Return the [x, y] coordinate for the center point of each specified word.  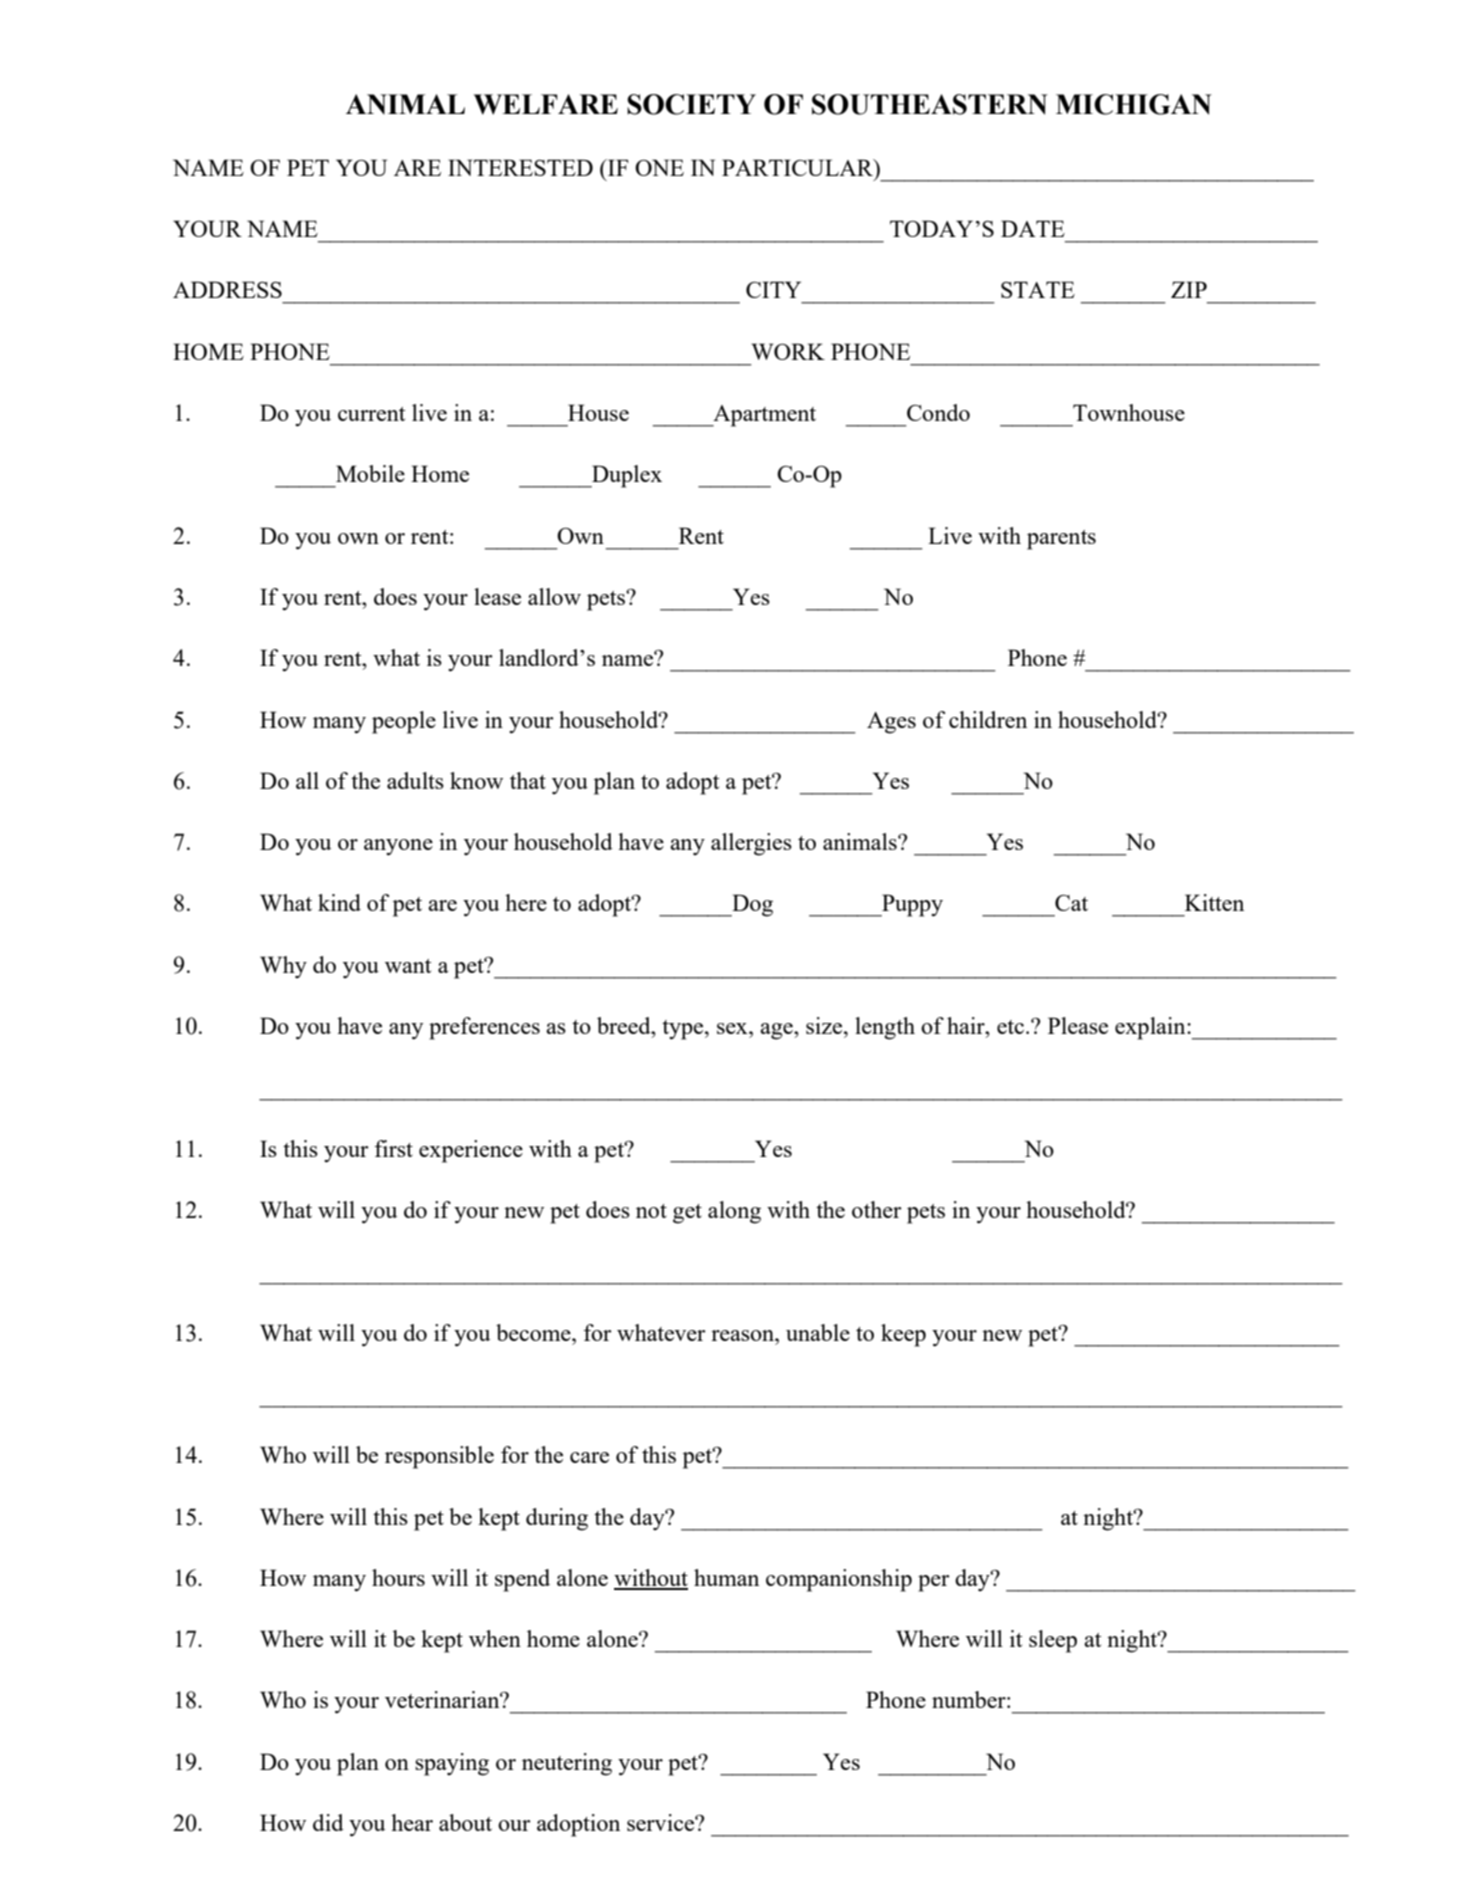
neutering [567, 1764]
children [988, 719]
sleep [1053, 1641]
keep [903, 1335]
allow [554, 596]
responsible [439, 1457]
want [408, 966]
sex [733, 1028]
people [404, 722]
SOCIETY [691, 104]
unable [818, 1332]
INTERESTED [520, 167]
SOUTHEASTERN [930, 104]
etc [1010, 1027]
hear [412, 1822]
